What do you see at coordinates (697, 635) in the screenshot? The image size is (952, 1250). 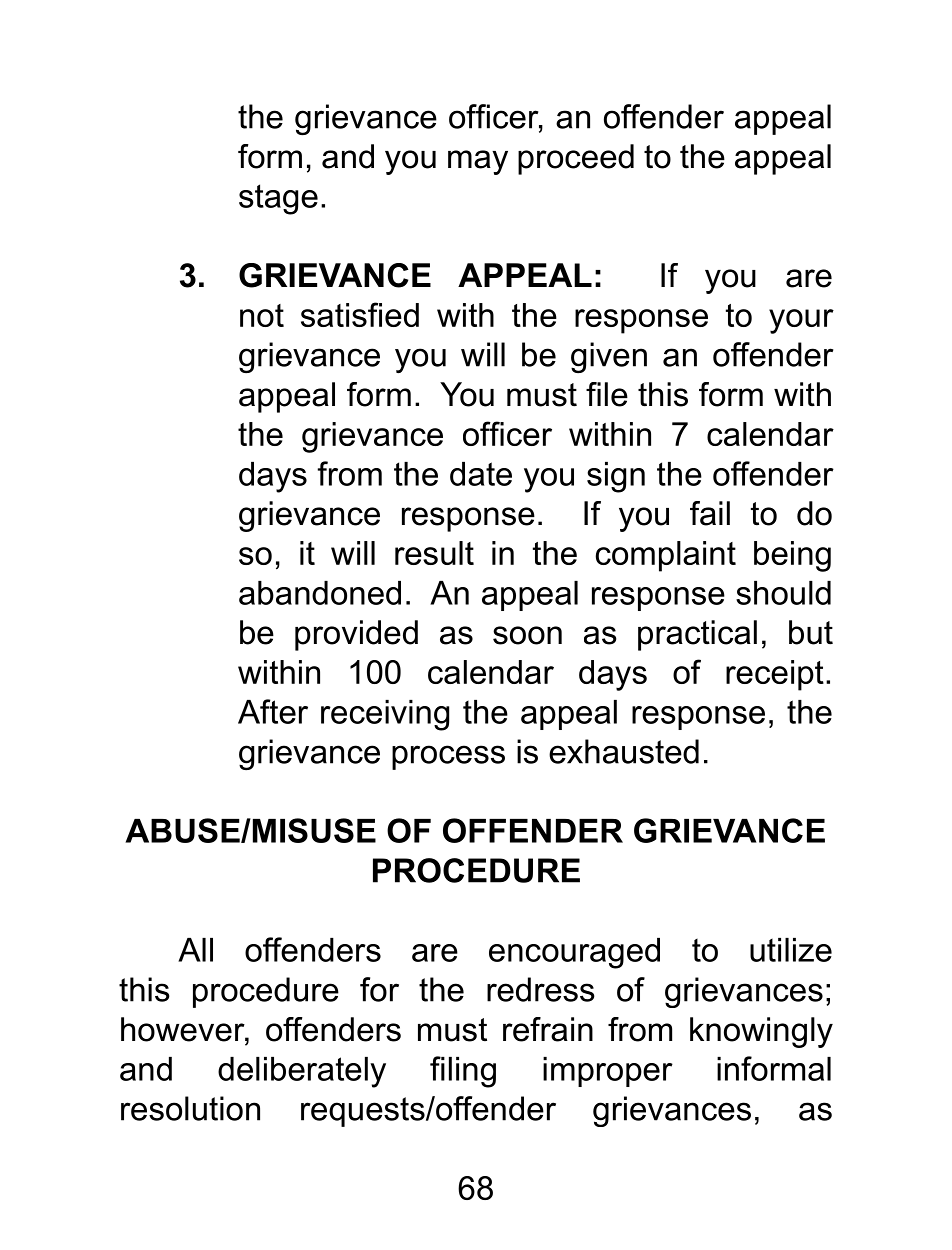 I see `practical` at bounding box center [697, 635].
